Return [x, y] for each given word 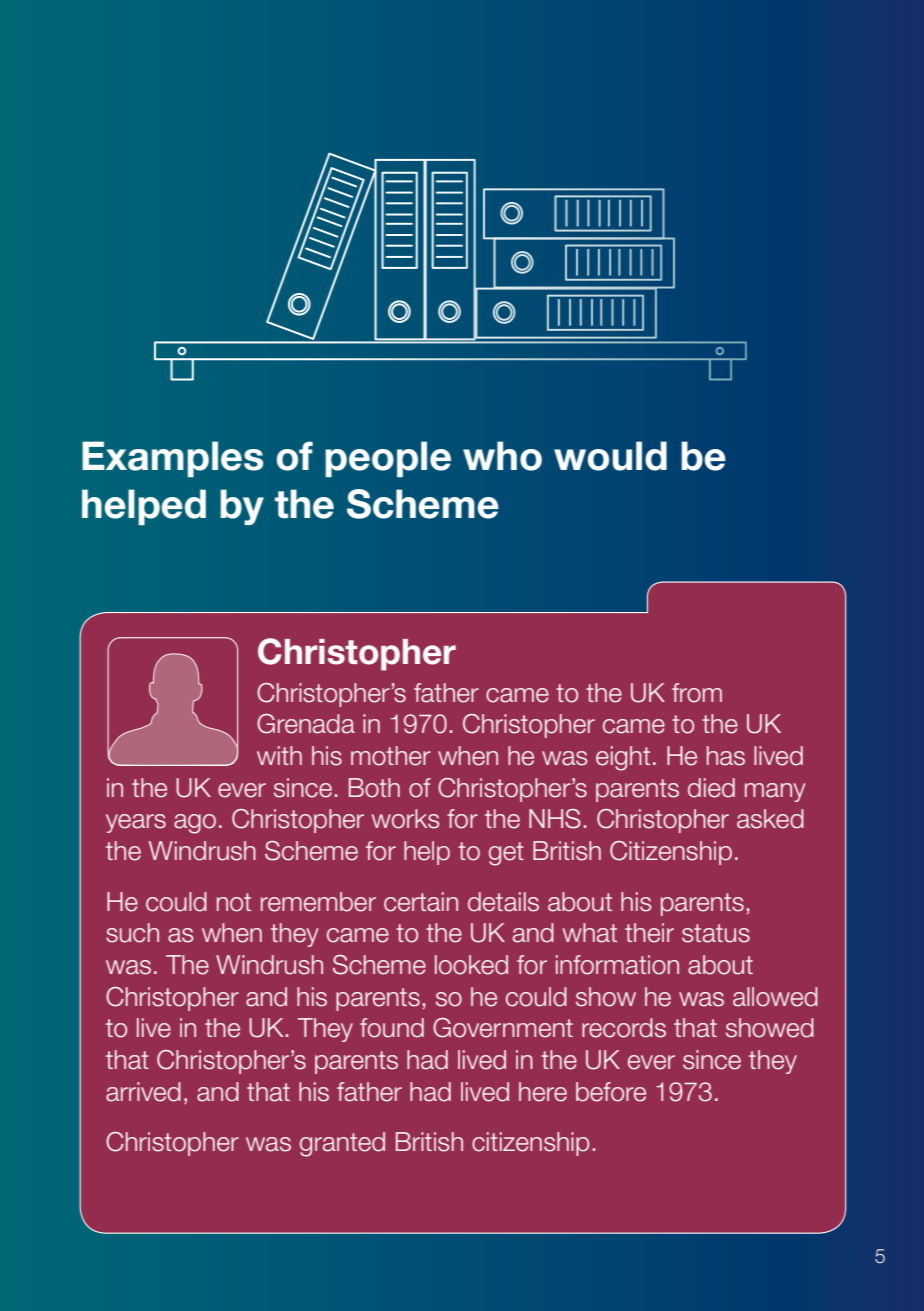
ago [195, 824]
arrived [143, 1092]
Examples [172, 459]
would [610, 456]
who [502, 456]
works [405, 819]
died [711, 788]
